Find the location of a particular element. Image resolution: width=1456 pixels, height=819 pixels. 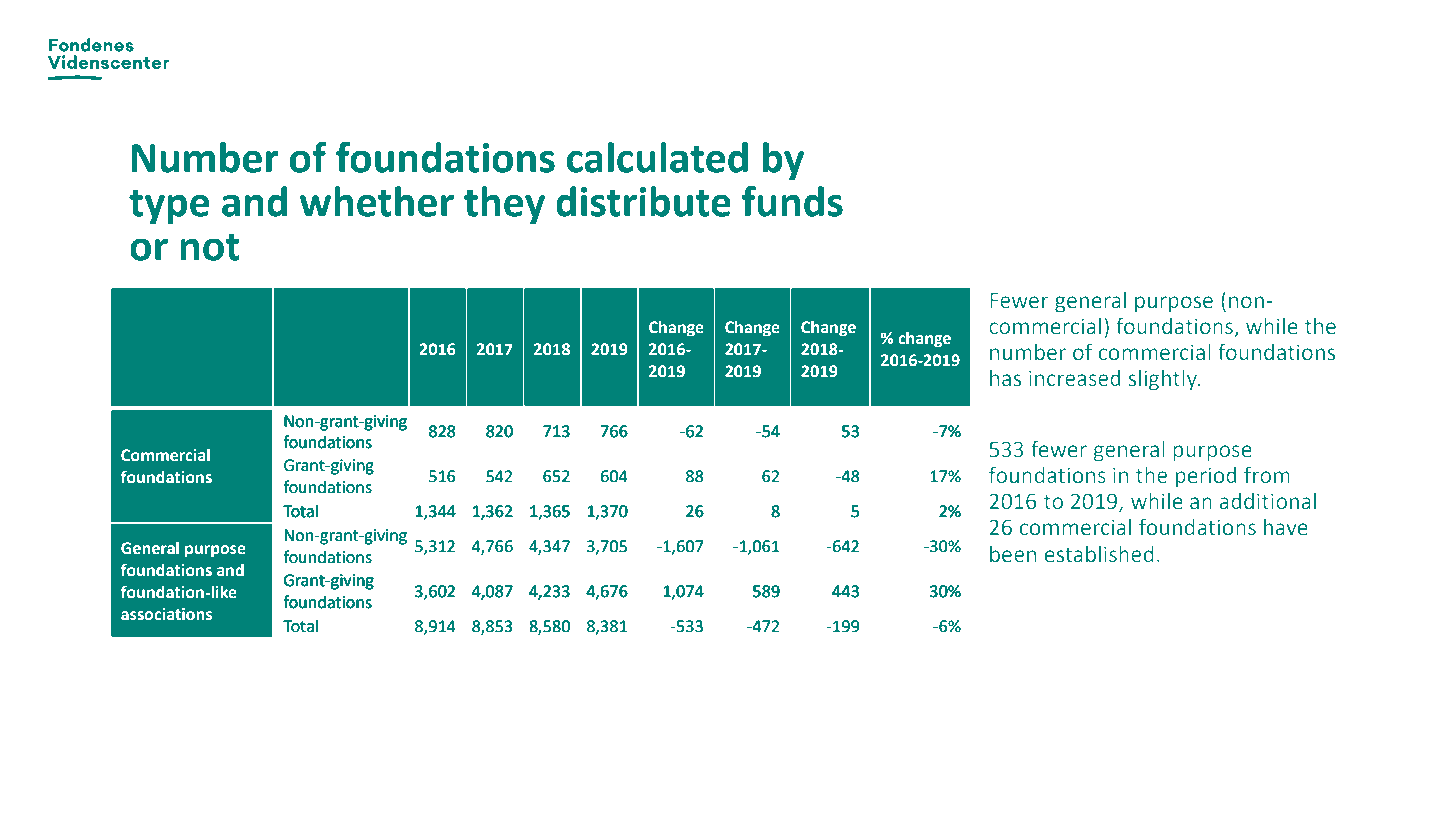

has is located at coordinates (1005, 378).
